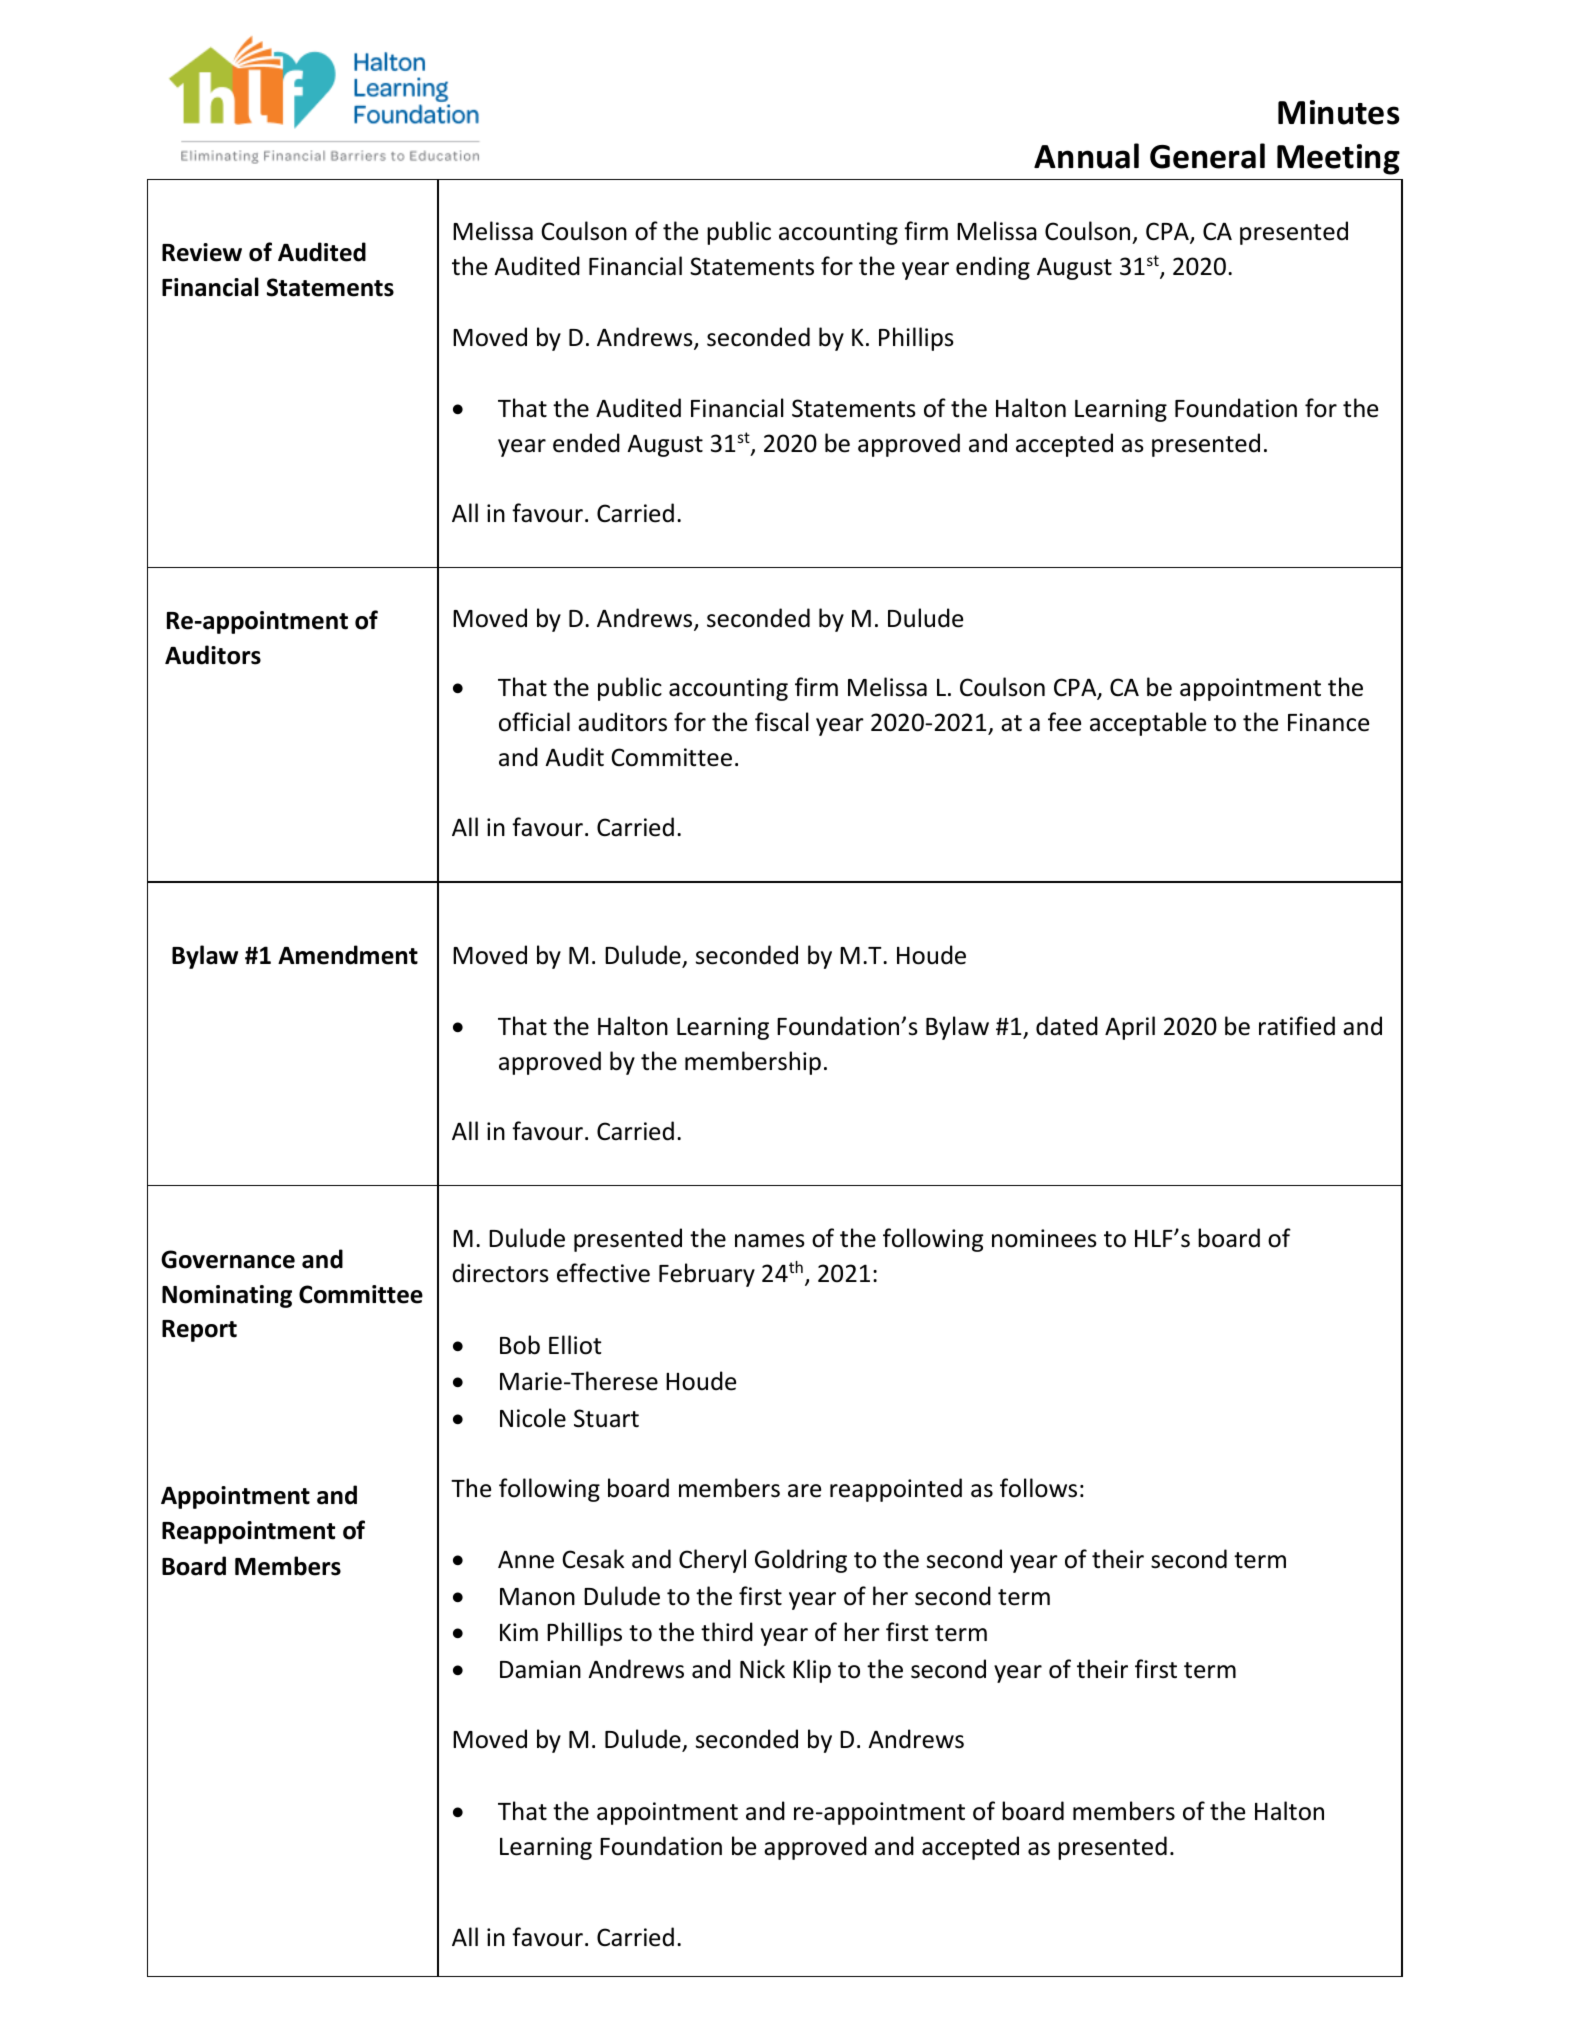 The width and height of the screenshot is (1570, 2032). What do you see at coordinates (1044, 1238) in the screenshot?
I see `nominees` at bounding box center [1044, 1238].
